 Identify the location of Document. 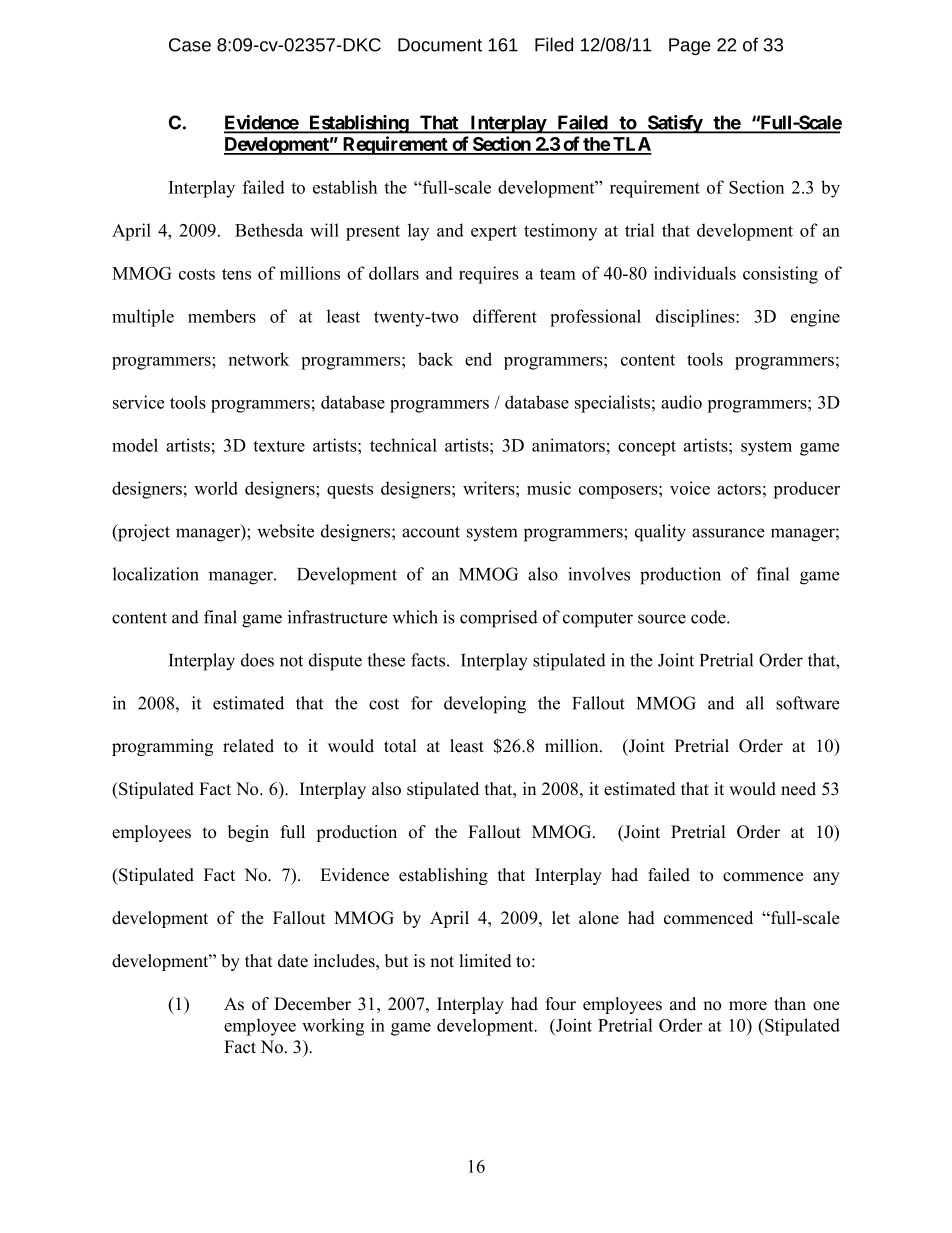
(440, 45).
